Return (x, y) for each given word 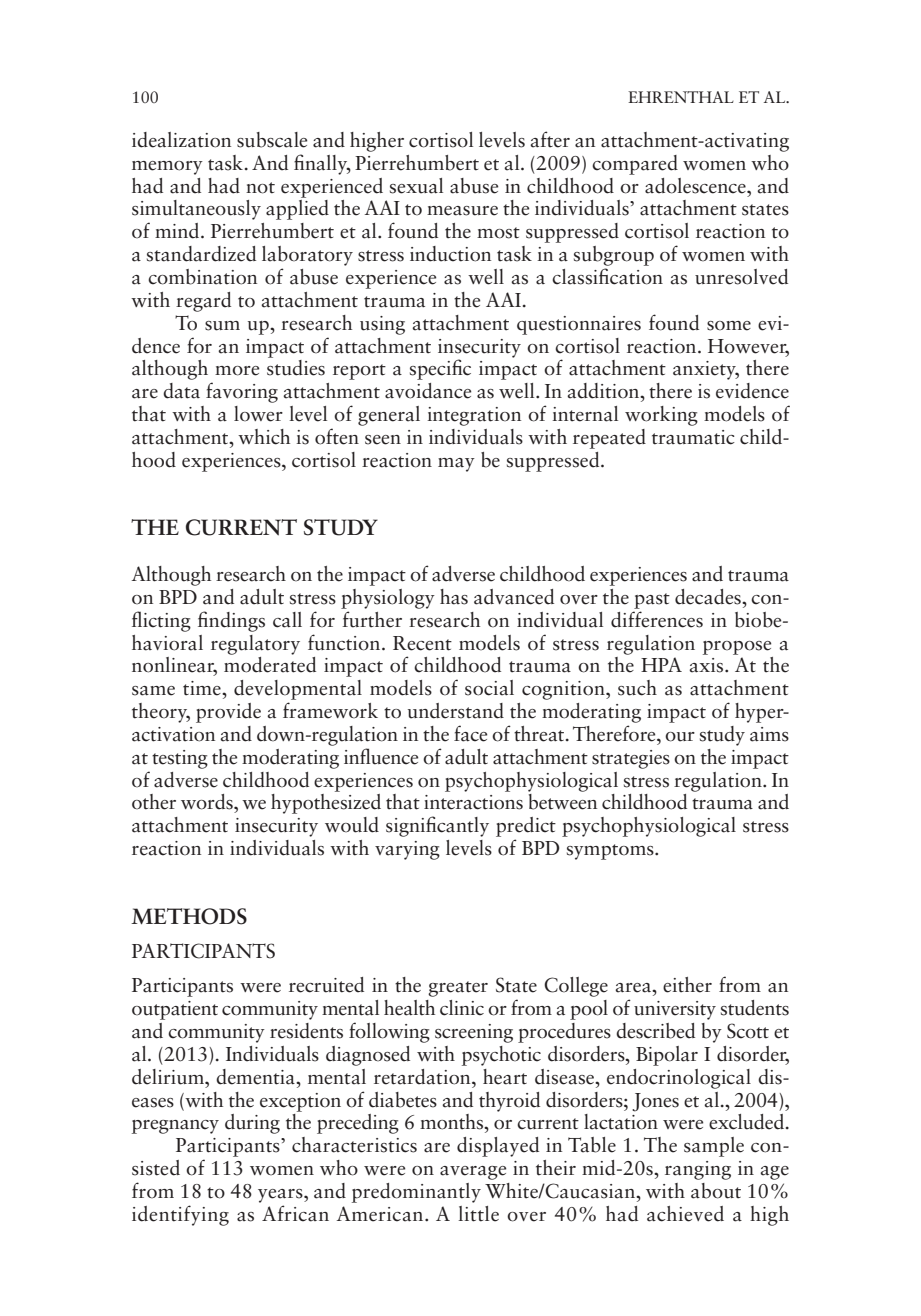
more (237, 371)
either (687, 985)
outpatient (175, 1010)
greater (458, 989)
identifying (180, 1215)
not (260, 188)
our (680, 737)
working (661, 416)
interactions (473, 802)
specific (440, 369)
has (454, 597)
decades (709, 597)
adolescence (696, 186)
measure (462, 211)
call (287, 620)
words (208, 802)
